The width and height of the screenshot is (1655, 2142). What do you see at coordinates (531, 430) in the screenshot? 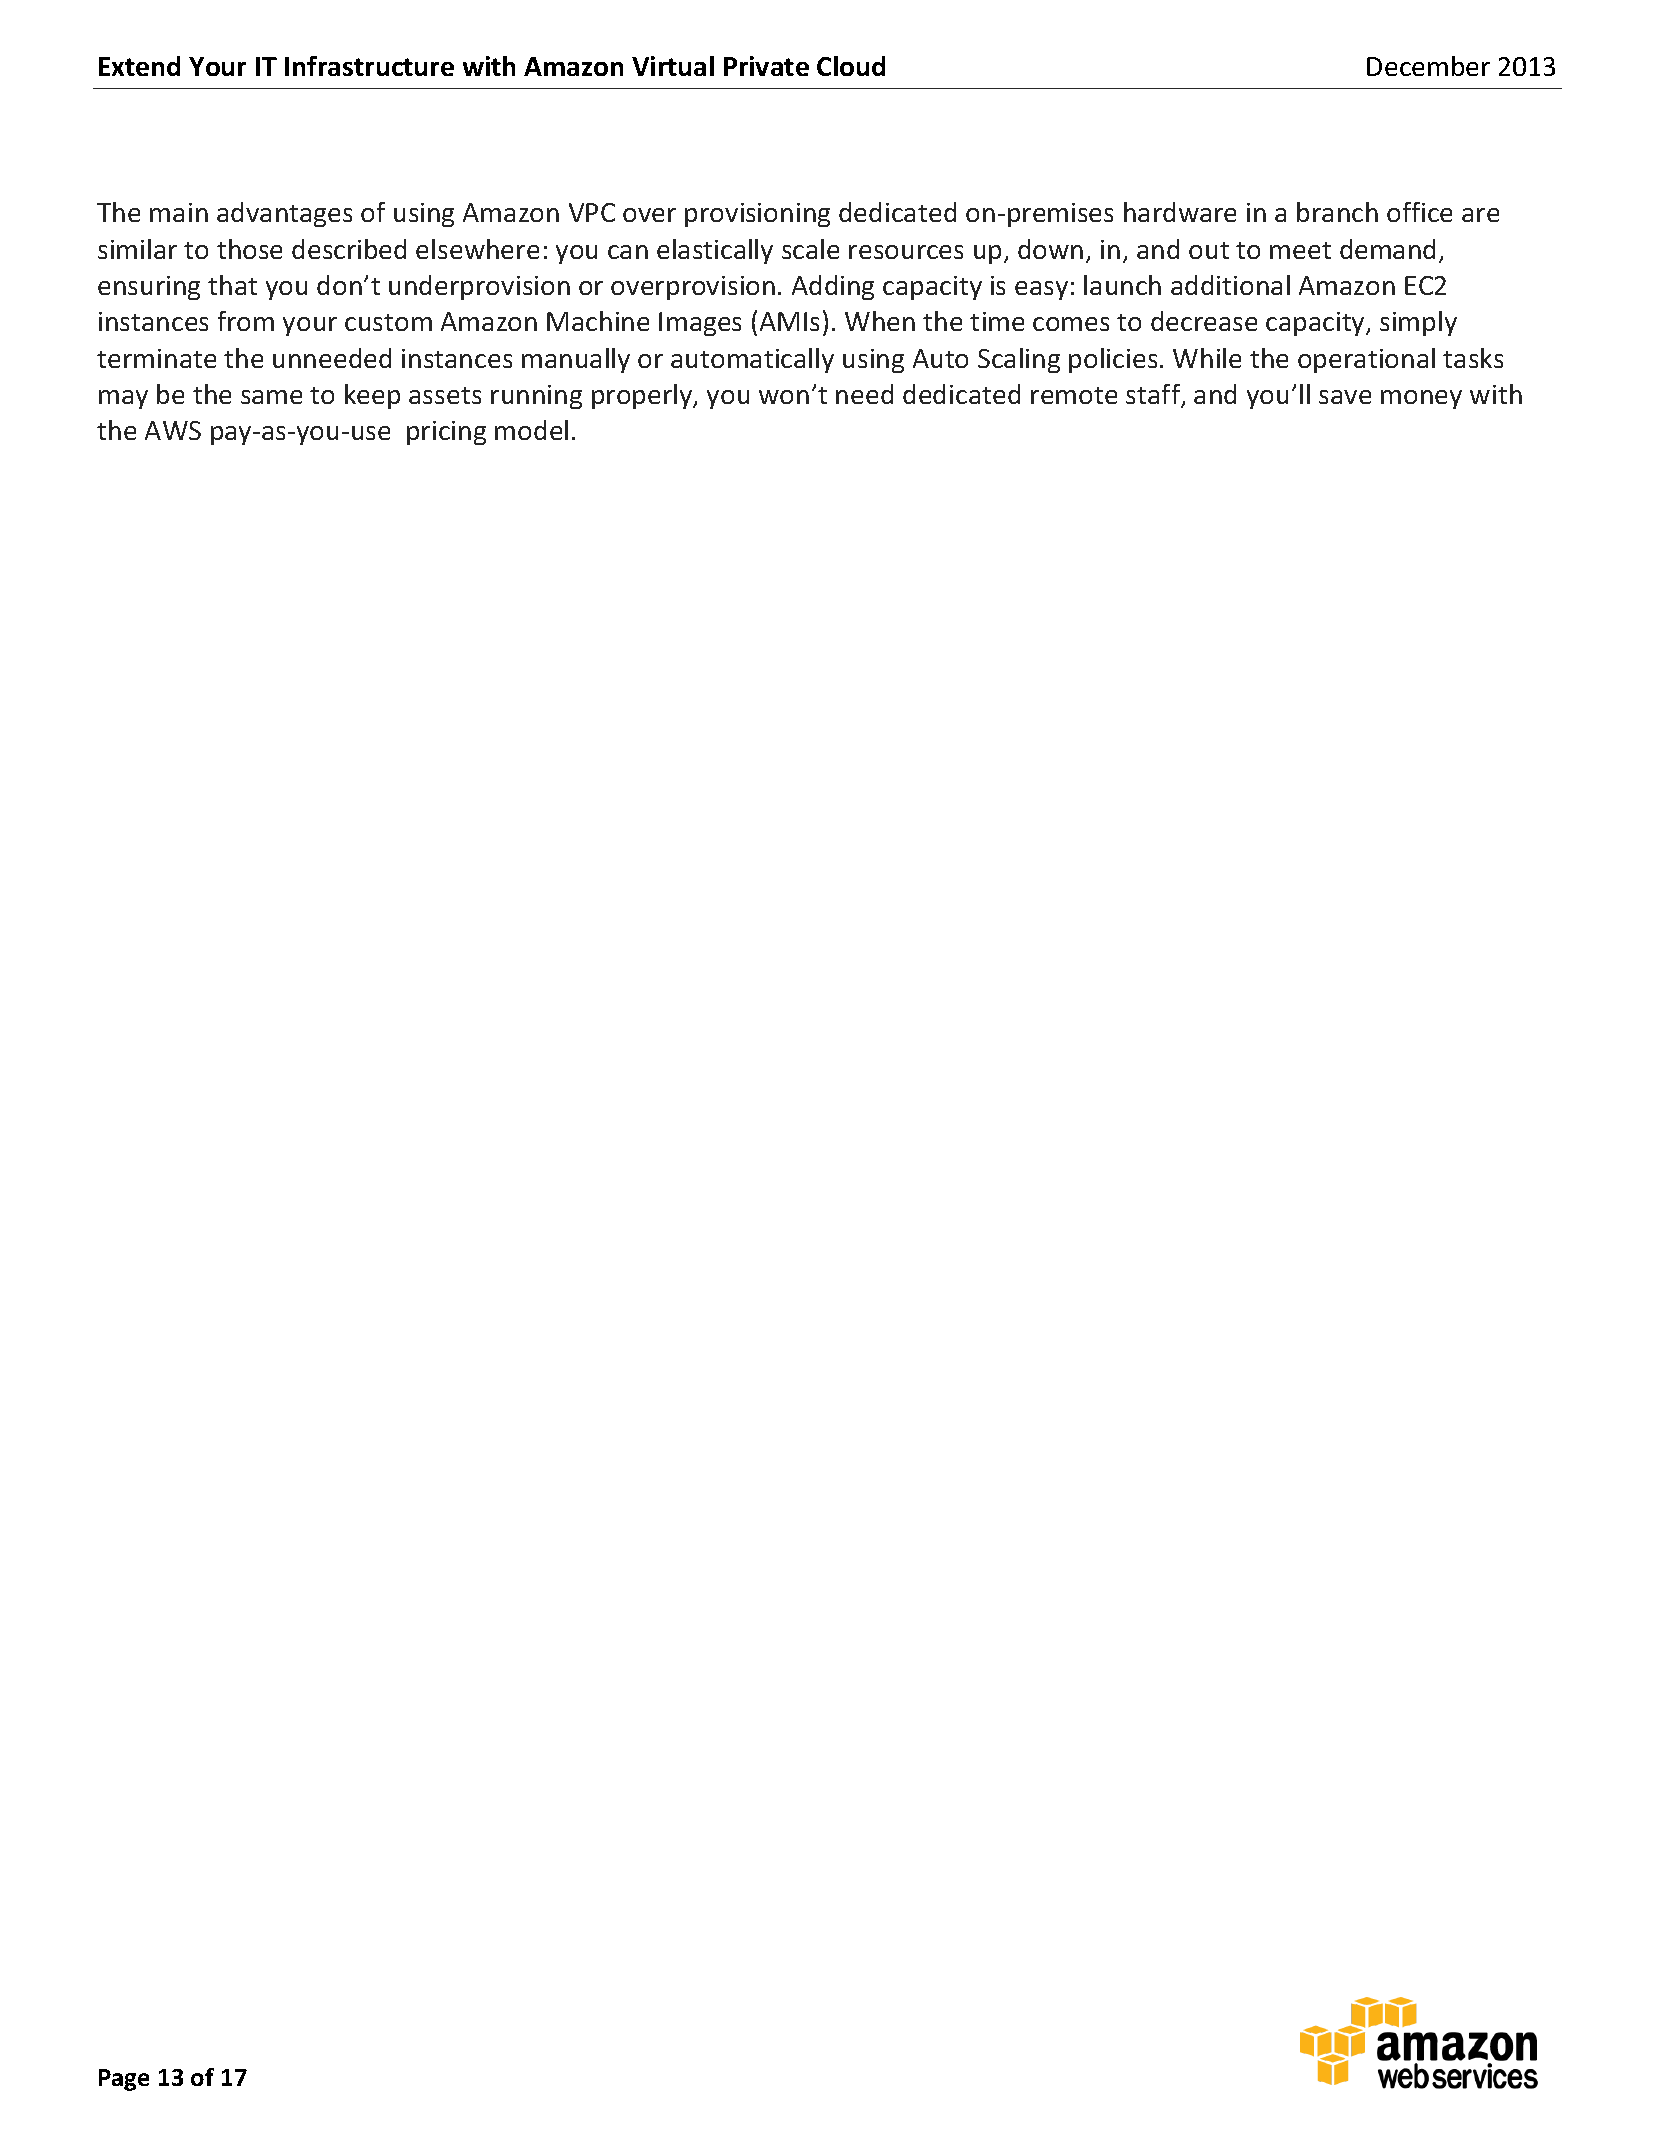
I see `model` at bounding box center [531, 430].
